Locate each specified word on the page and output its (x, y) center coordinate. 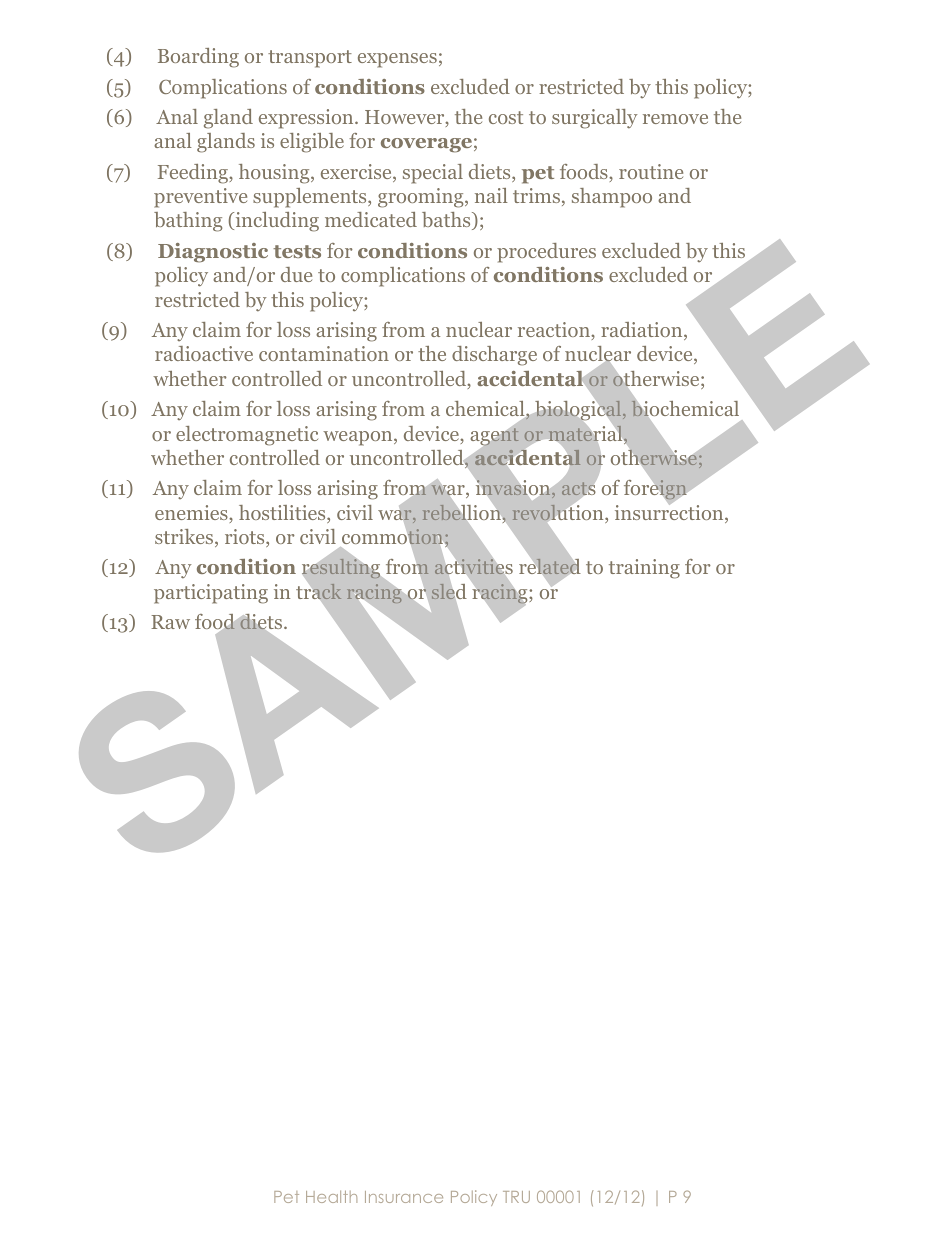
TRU (516, 1197)
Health (331, 1197)
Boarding (198, 58)
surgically (595, 119)
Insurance (404, 1197)
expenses (397, 60)
